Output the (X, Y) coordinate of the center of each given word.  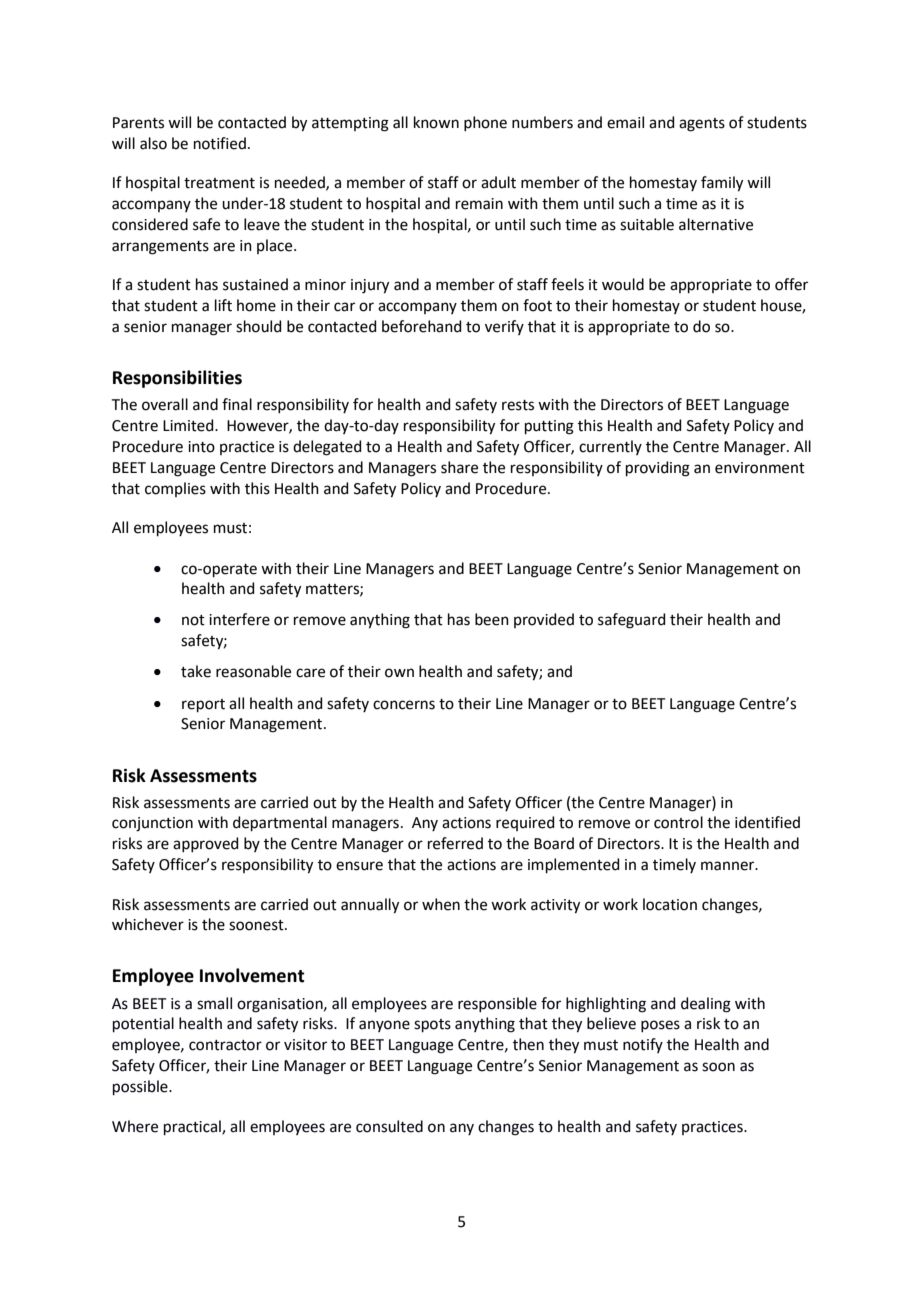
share (459, 467)
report (203, 705)
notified (220, 143)
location (670, 904)
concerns (404, 705)
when (441, 904)
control (678, 822)
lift (223, 305)
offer (791, 284)
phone (485, 123)
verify (504, 327)
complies (175, 489)
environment (760, 468)
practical (193, 1127)
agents (702, 125)
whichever (148, 924)
